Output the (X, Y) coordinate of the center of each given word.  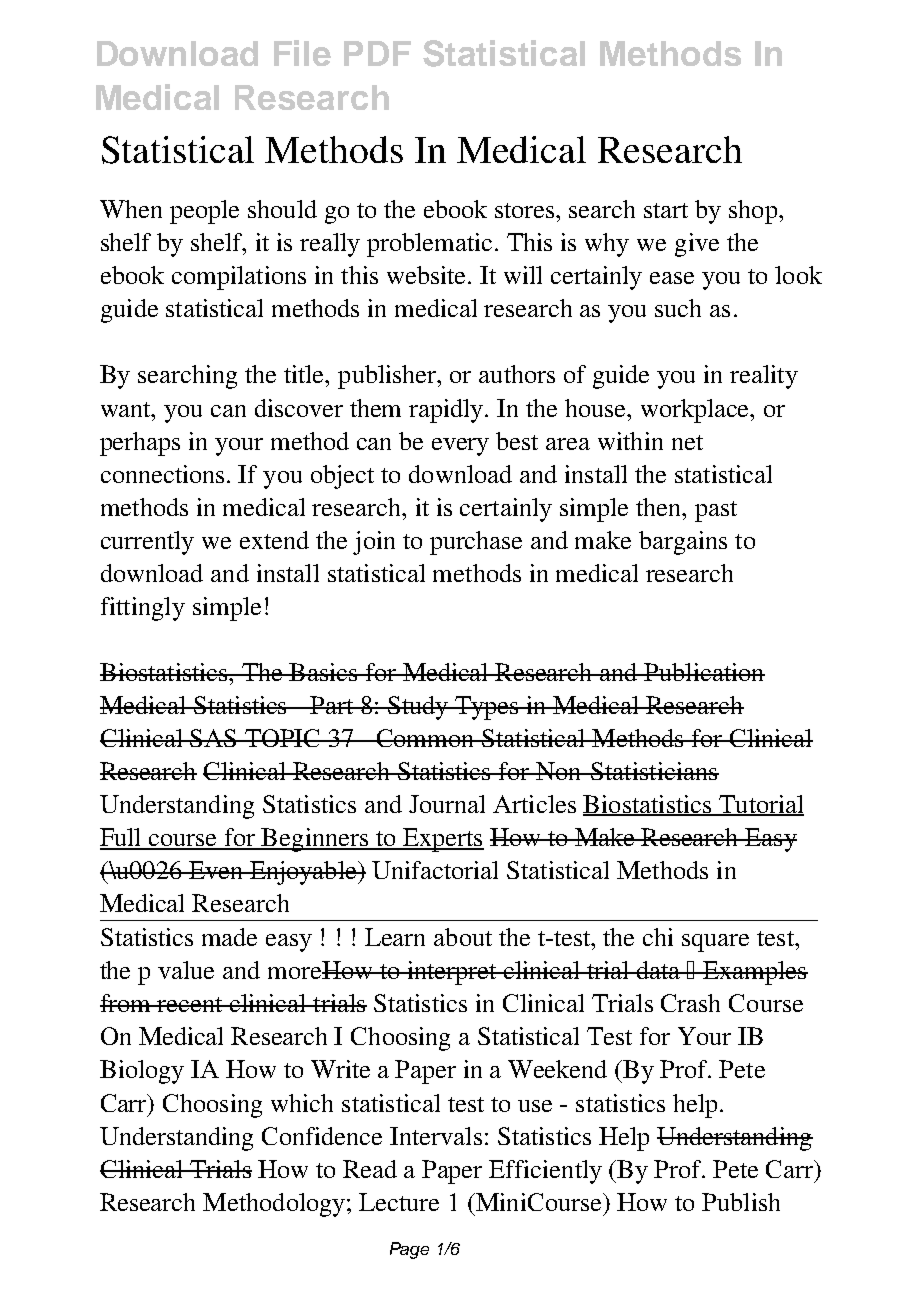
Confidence (322, 1136)
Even (216, 870)
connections (164, 474)
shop (754, 212)
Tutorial (760, 805)
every (460, 447)
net (687, 442)
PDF (377, 53)
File (302, 53)
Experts (442, 840)
